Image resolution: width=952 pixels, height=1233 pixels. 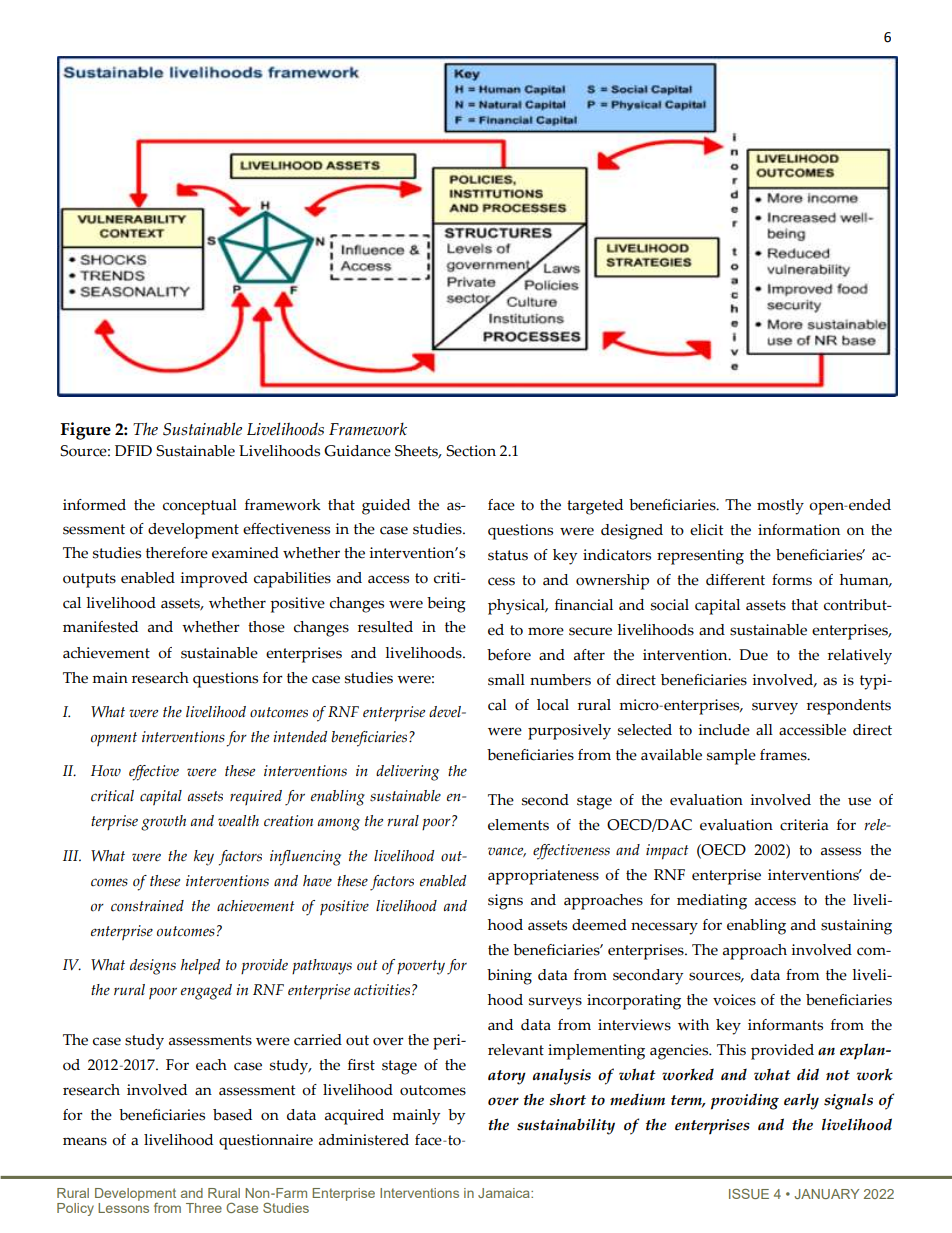 I want to click on criteria, so click(x=804, y=825).
